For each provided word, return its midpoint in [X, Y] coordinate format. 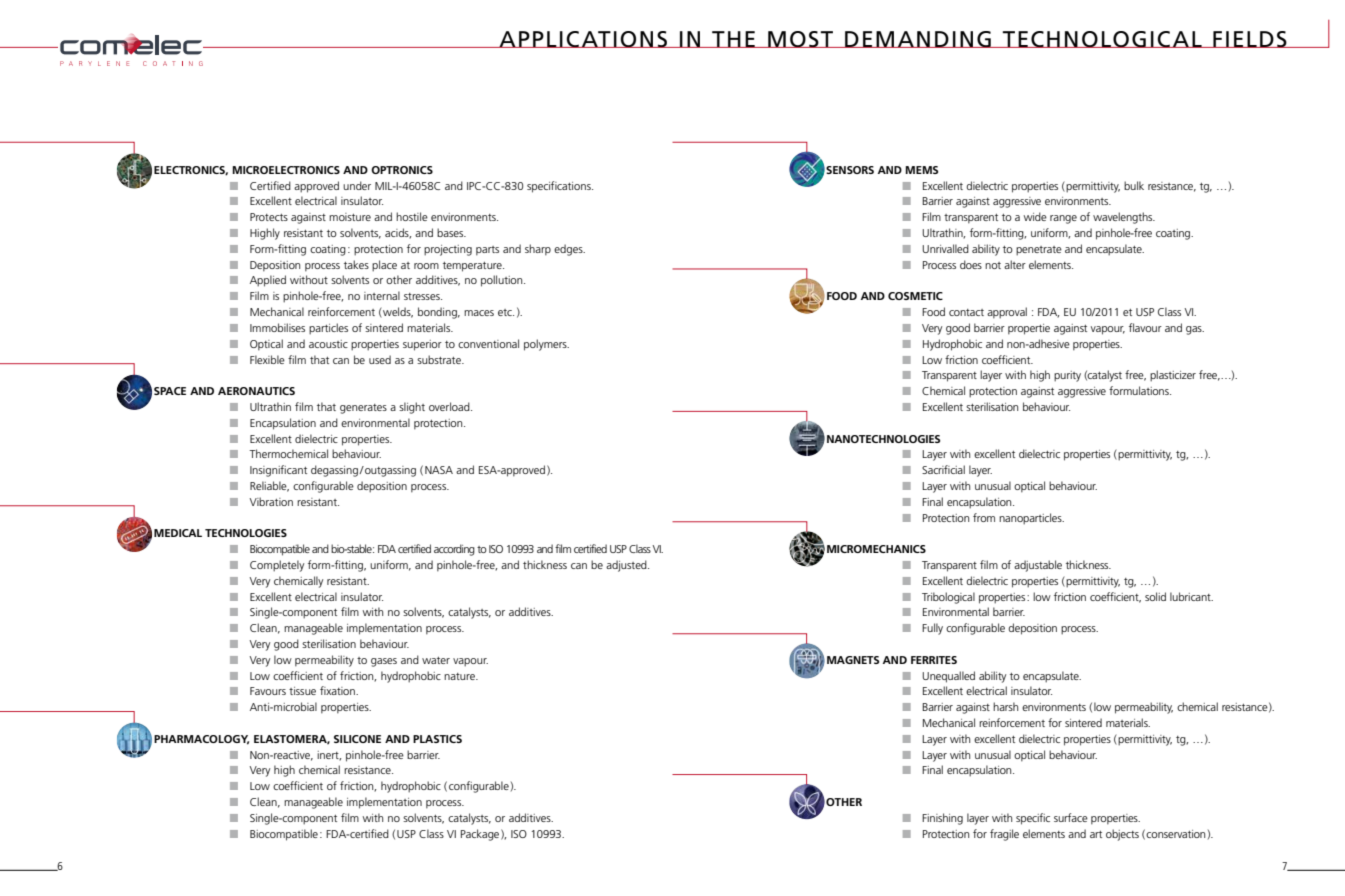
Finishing [942, 819]
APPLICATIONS [583, 39]
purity [1067, 376]
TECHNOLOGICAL [1102, 39]
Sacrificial [943, 469]
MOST [801, 39]
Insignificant [278, 471]
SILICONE [357, 739]
